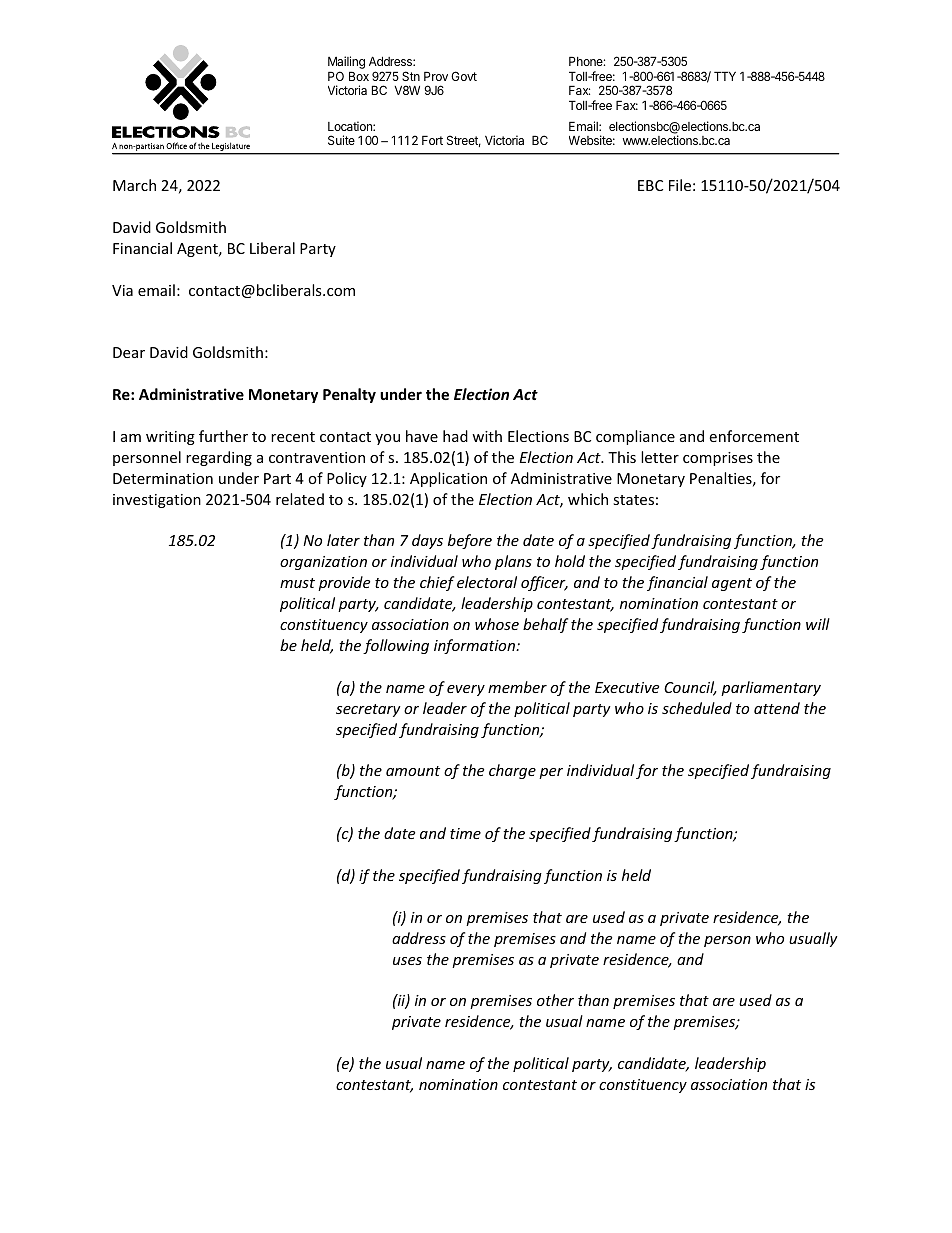  Describe the element at coordinates (465, 833) in the screenshot. I see `time` at that location.
